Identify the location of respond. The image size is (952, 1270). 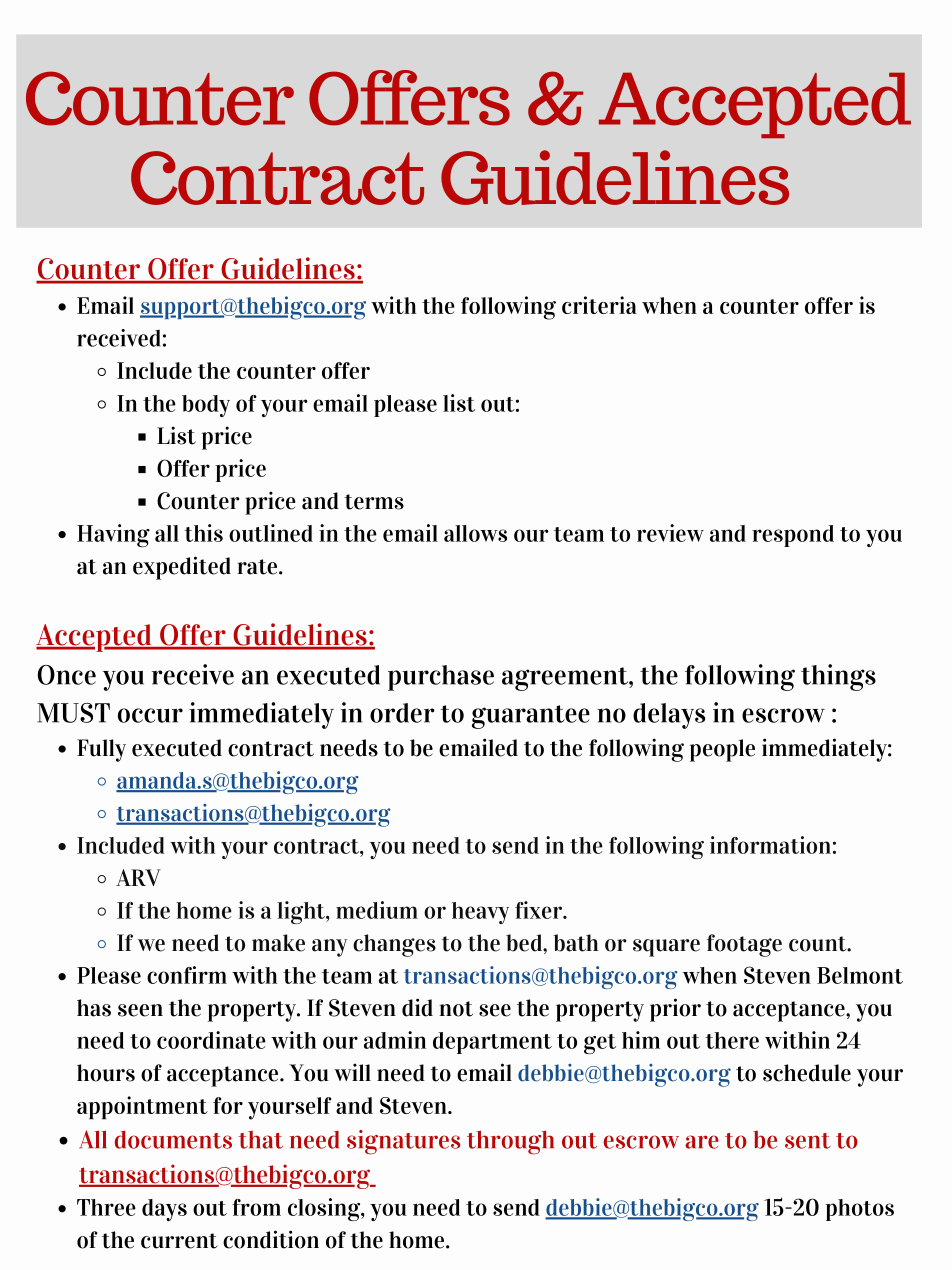
(793, 536).
